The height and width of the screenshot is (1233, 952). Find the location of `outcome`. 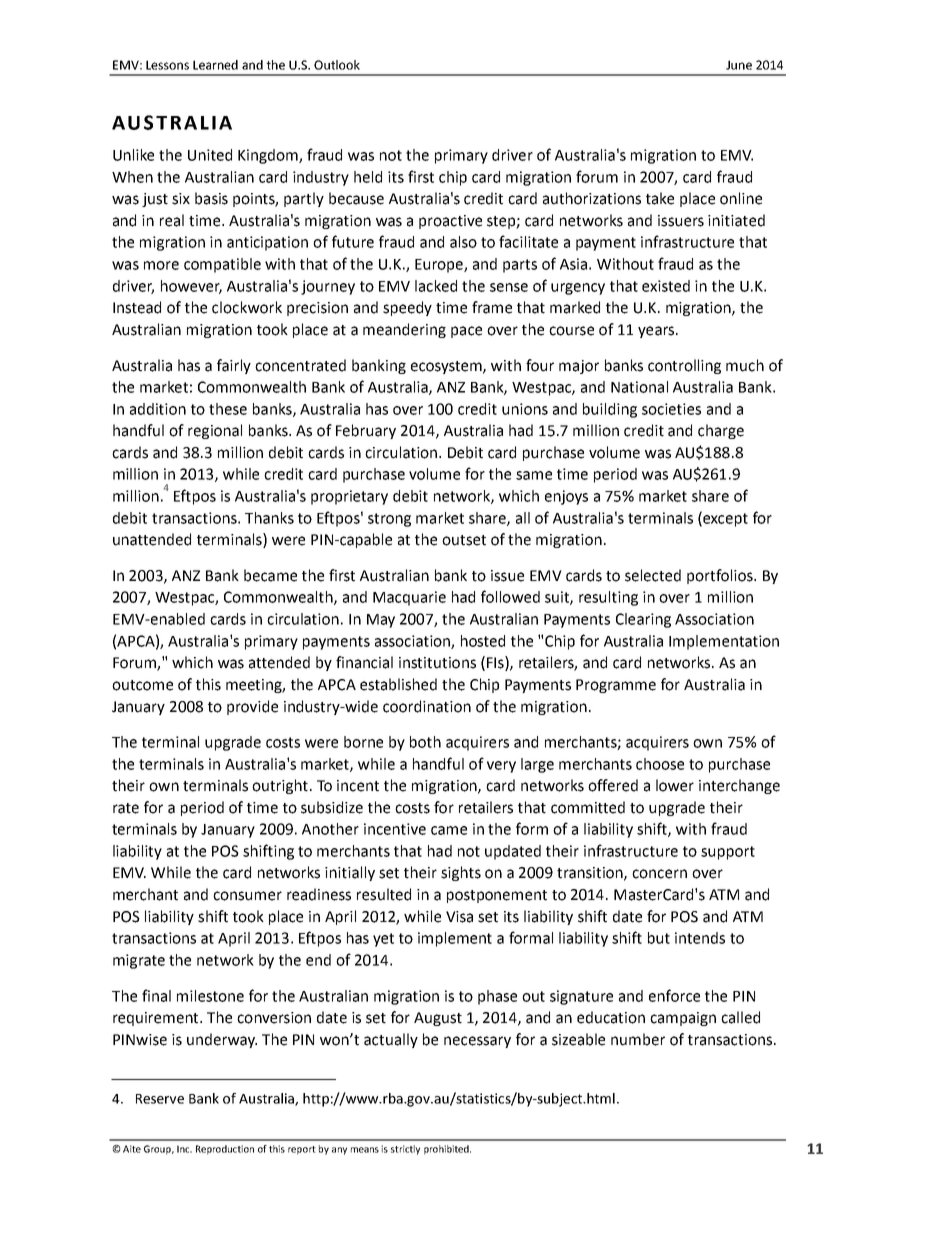

outcome is located at coordinates (142, 685).
